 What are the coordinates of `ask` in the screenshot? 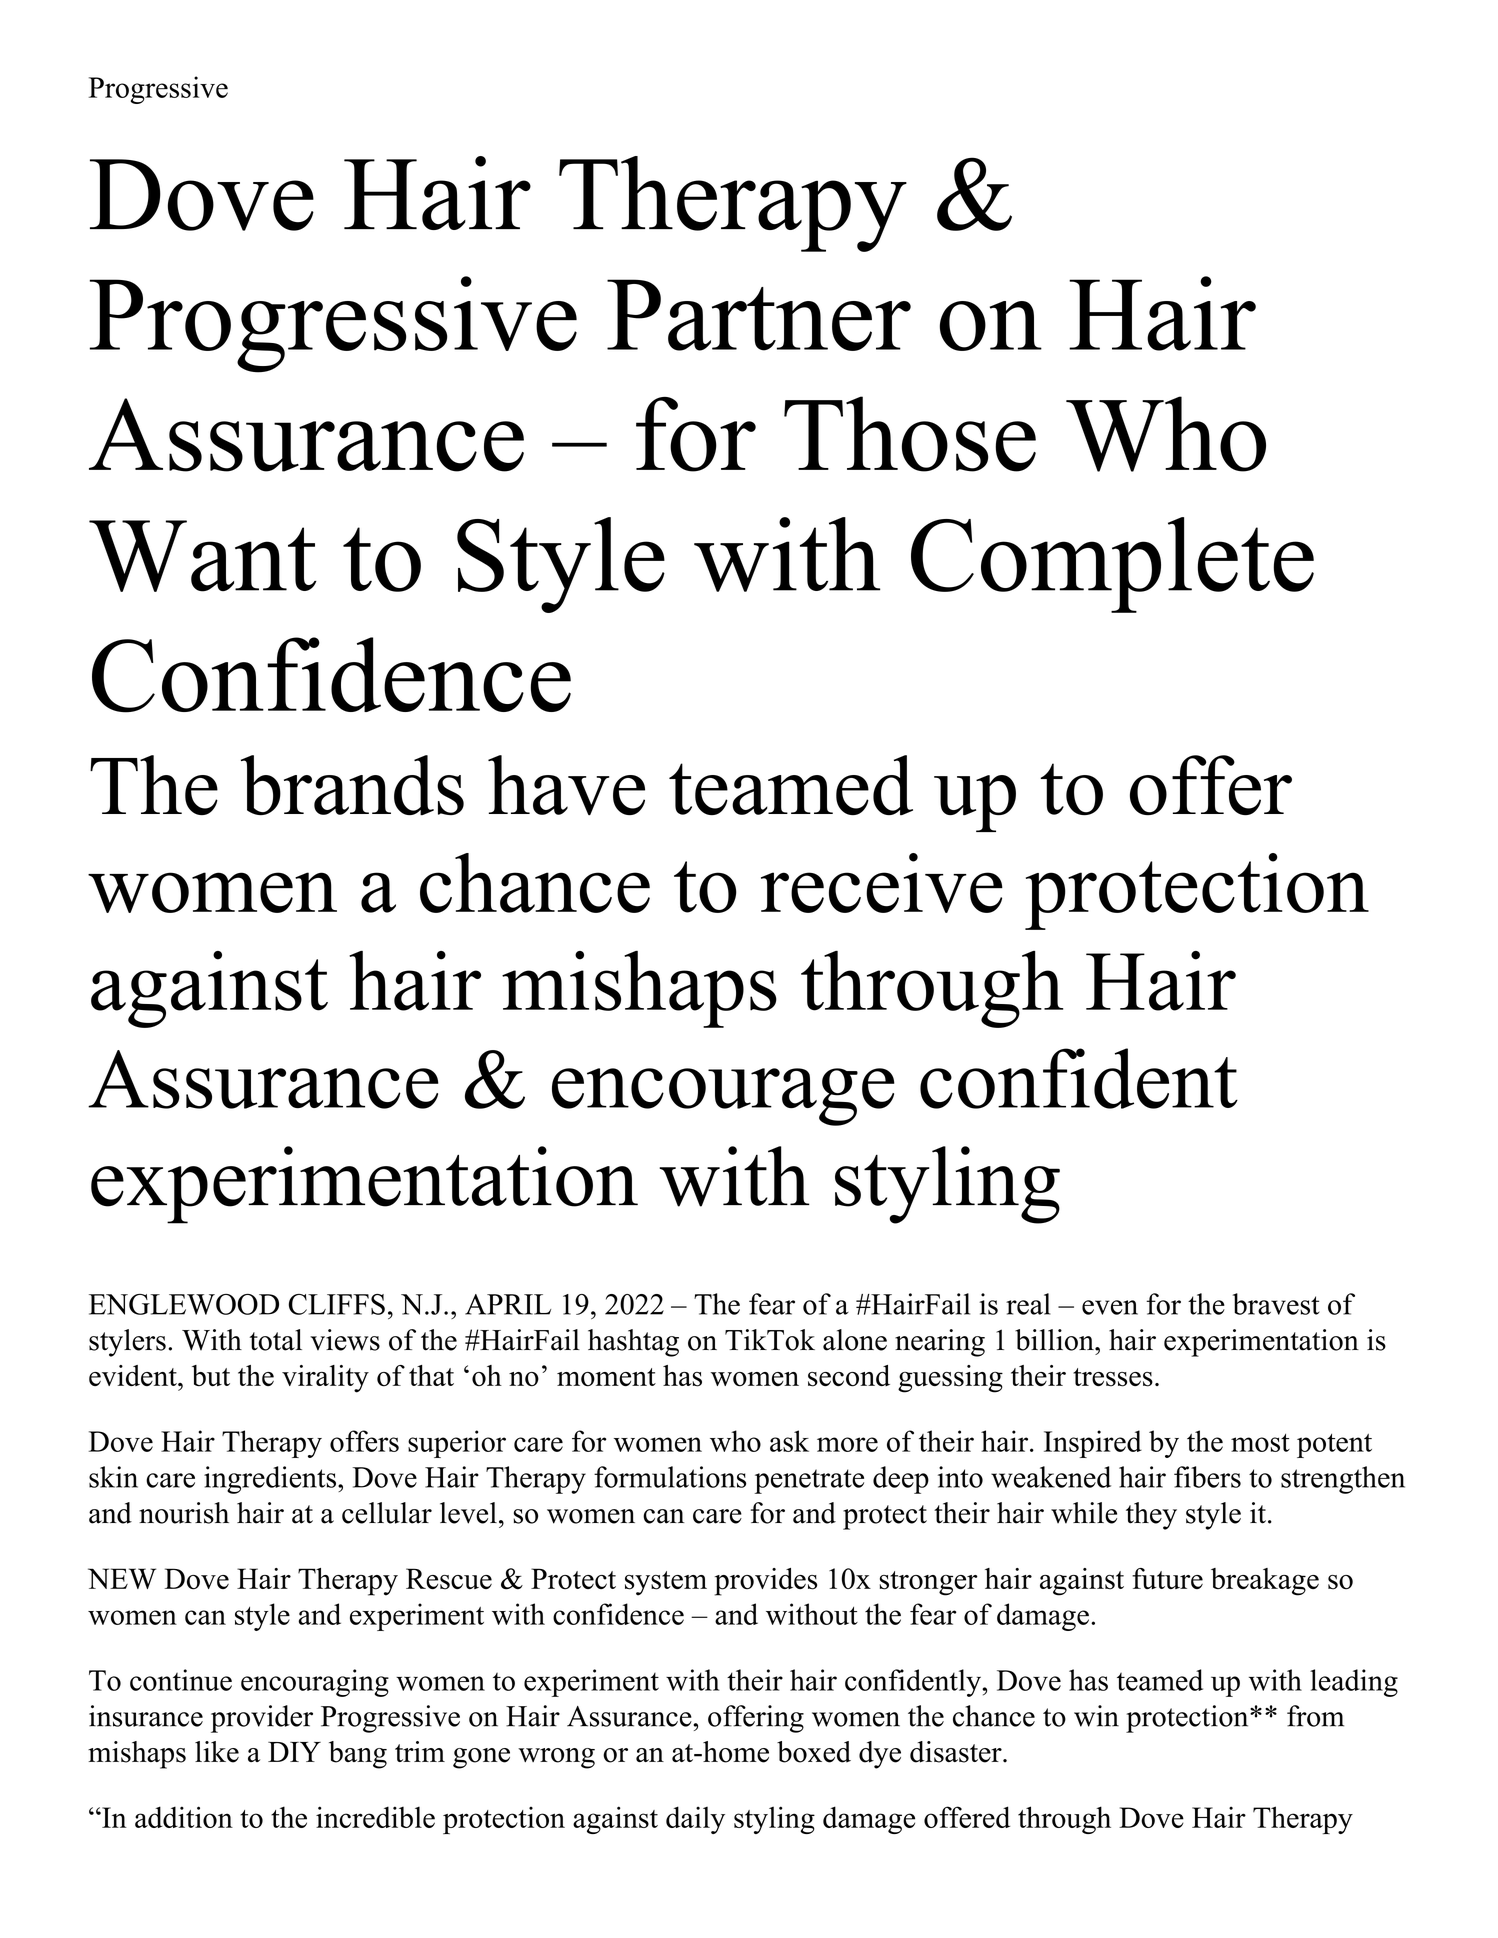 It's located at (789, 1441).
